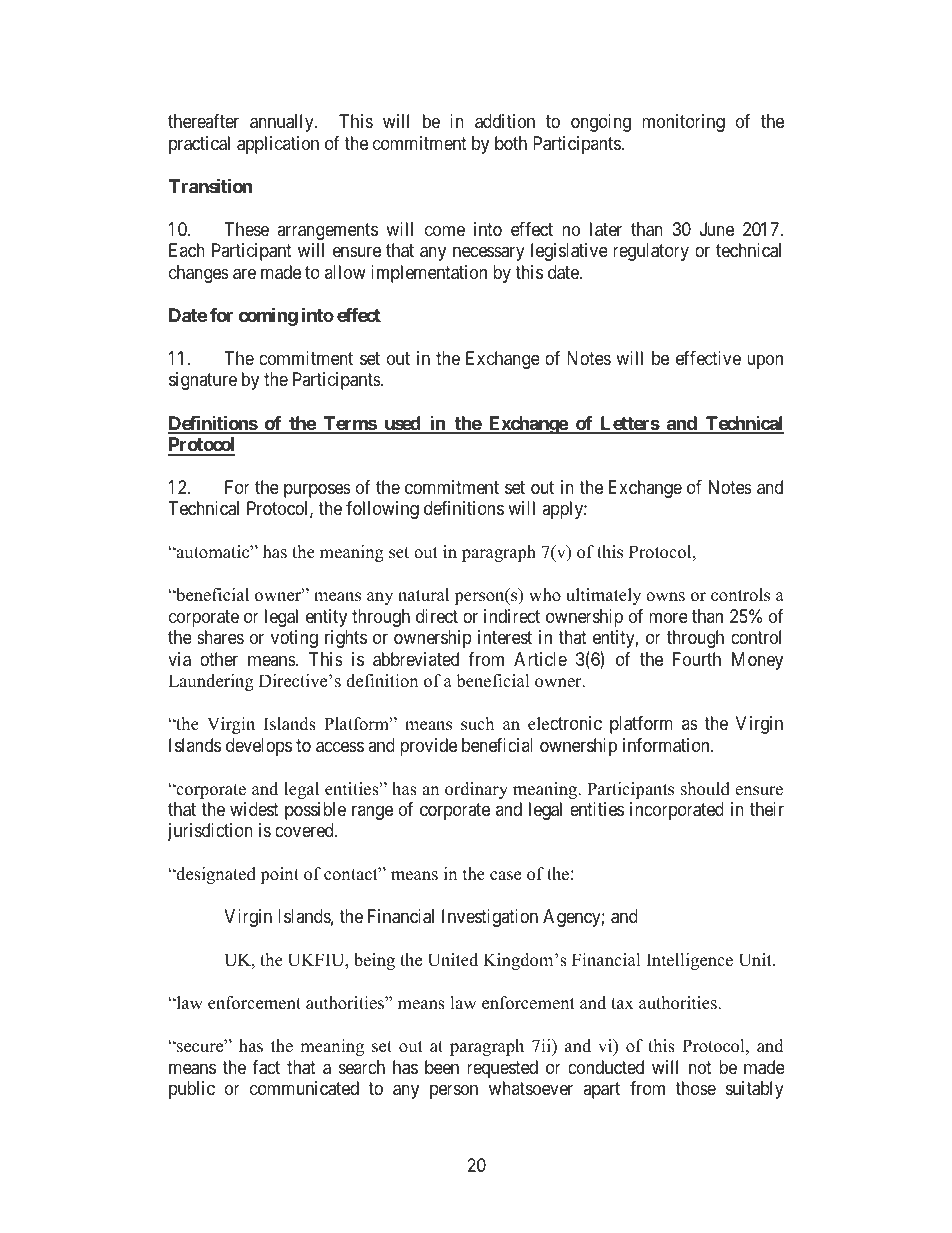 This screenshot has width=952, height=1233. I want to click on interest, so click(505, 637).
